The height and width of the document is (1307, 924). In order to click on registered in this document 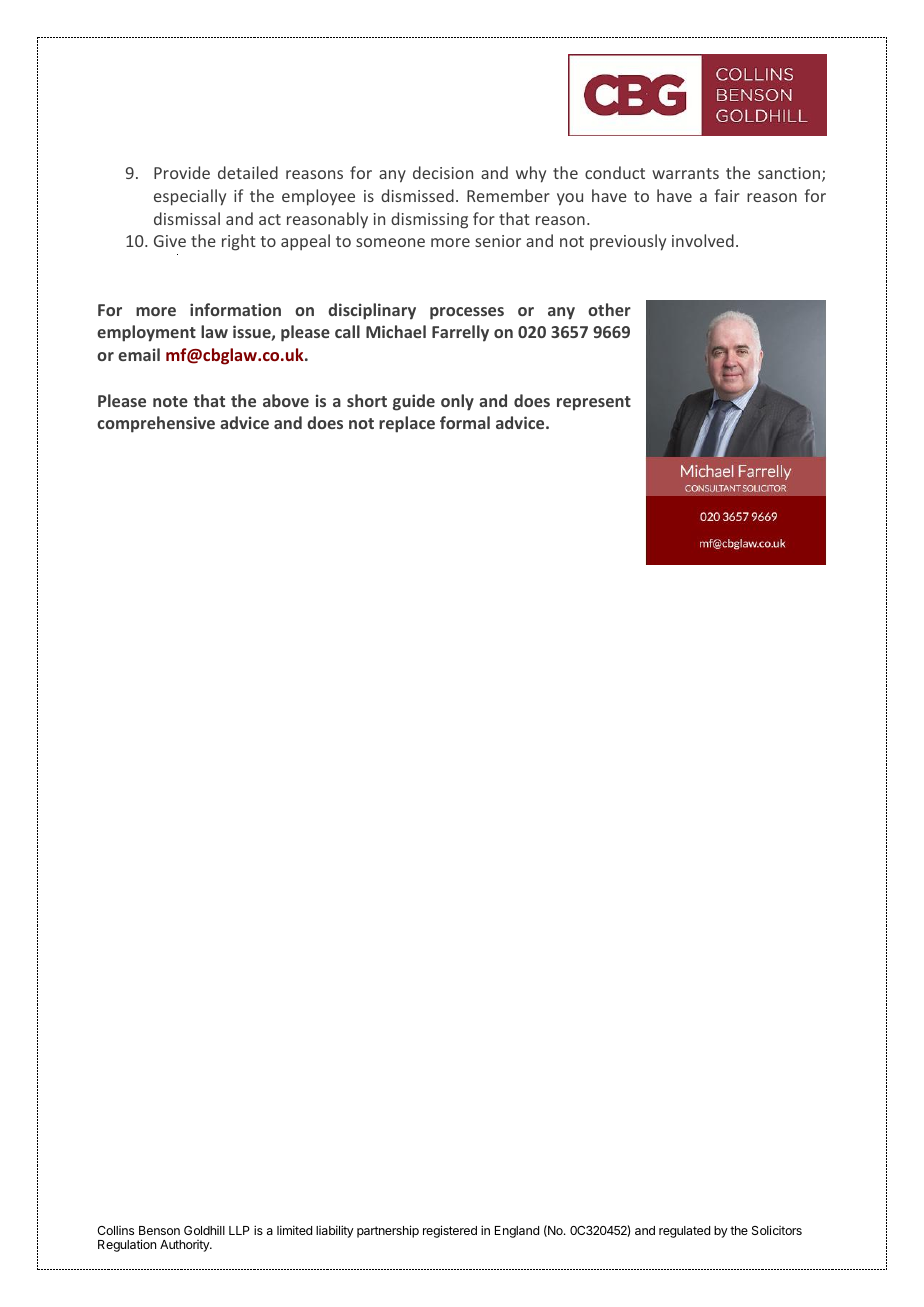, I will do `click(450, 1231)`.
